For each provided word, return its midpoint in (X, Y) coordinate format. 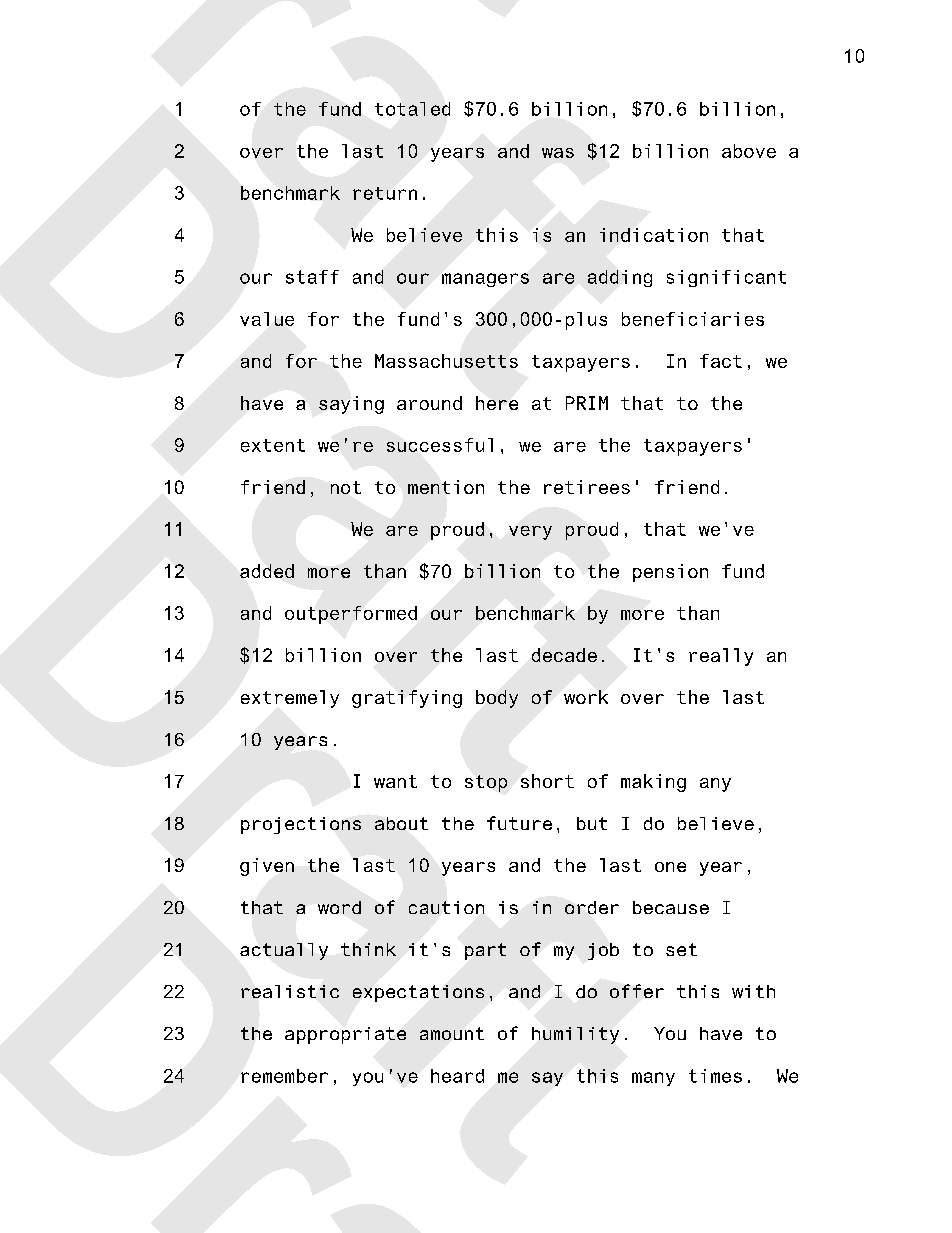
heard (457, 1076)
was (558, 153)
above (749, 151)
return (385, 193)
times (715, 1076)
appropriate (345, 1035)
